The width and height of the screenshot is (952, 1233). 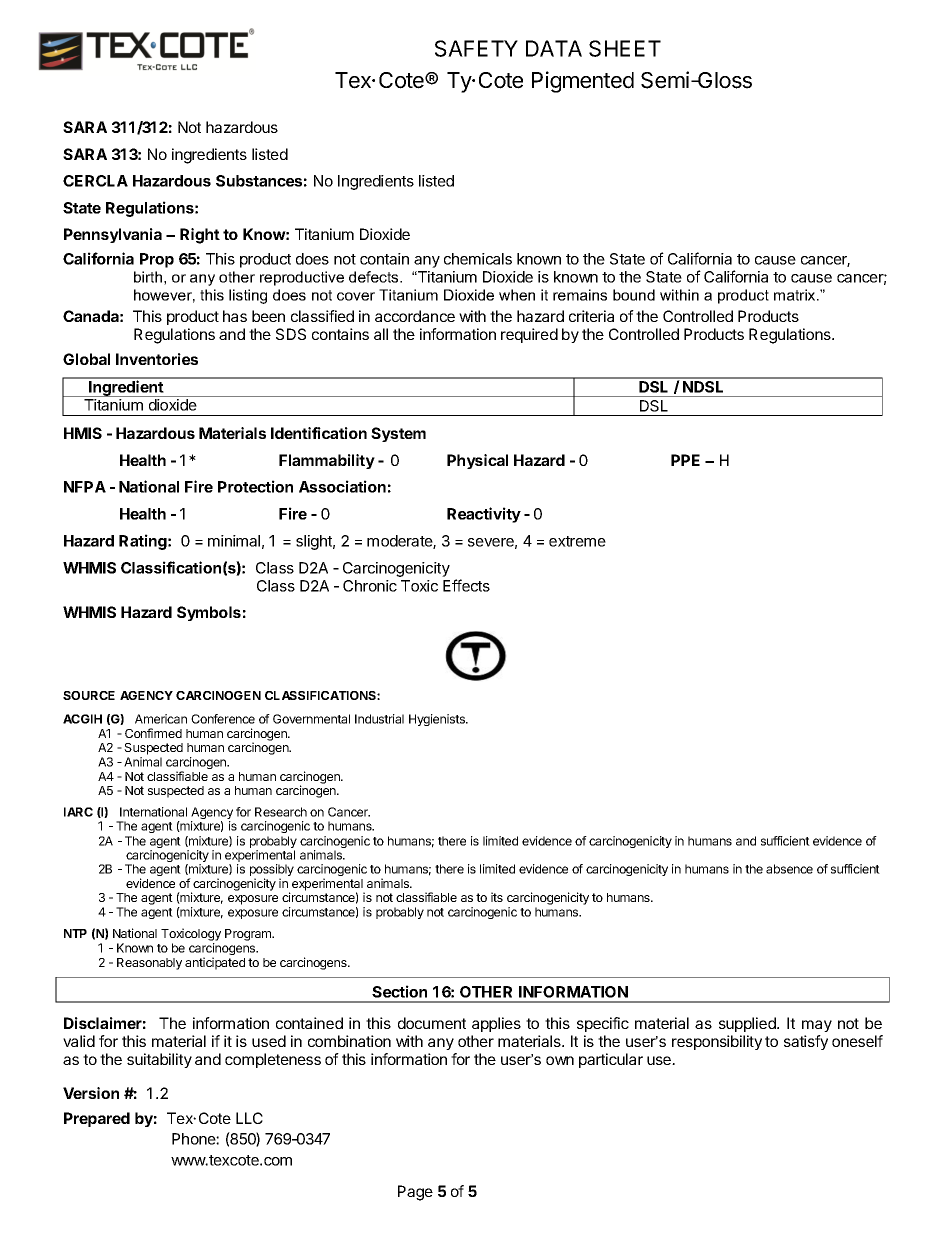 I want to click on NFPA, so click(x=85, y=487).
